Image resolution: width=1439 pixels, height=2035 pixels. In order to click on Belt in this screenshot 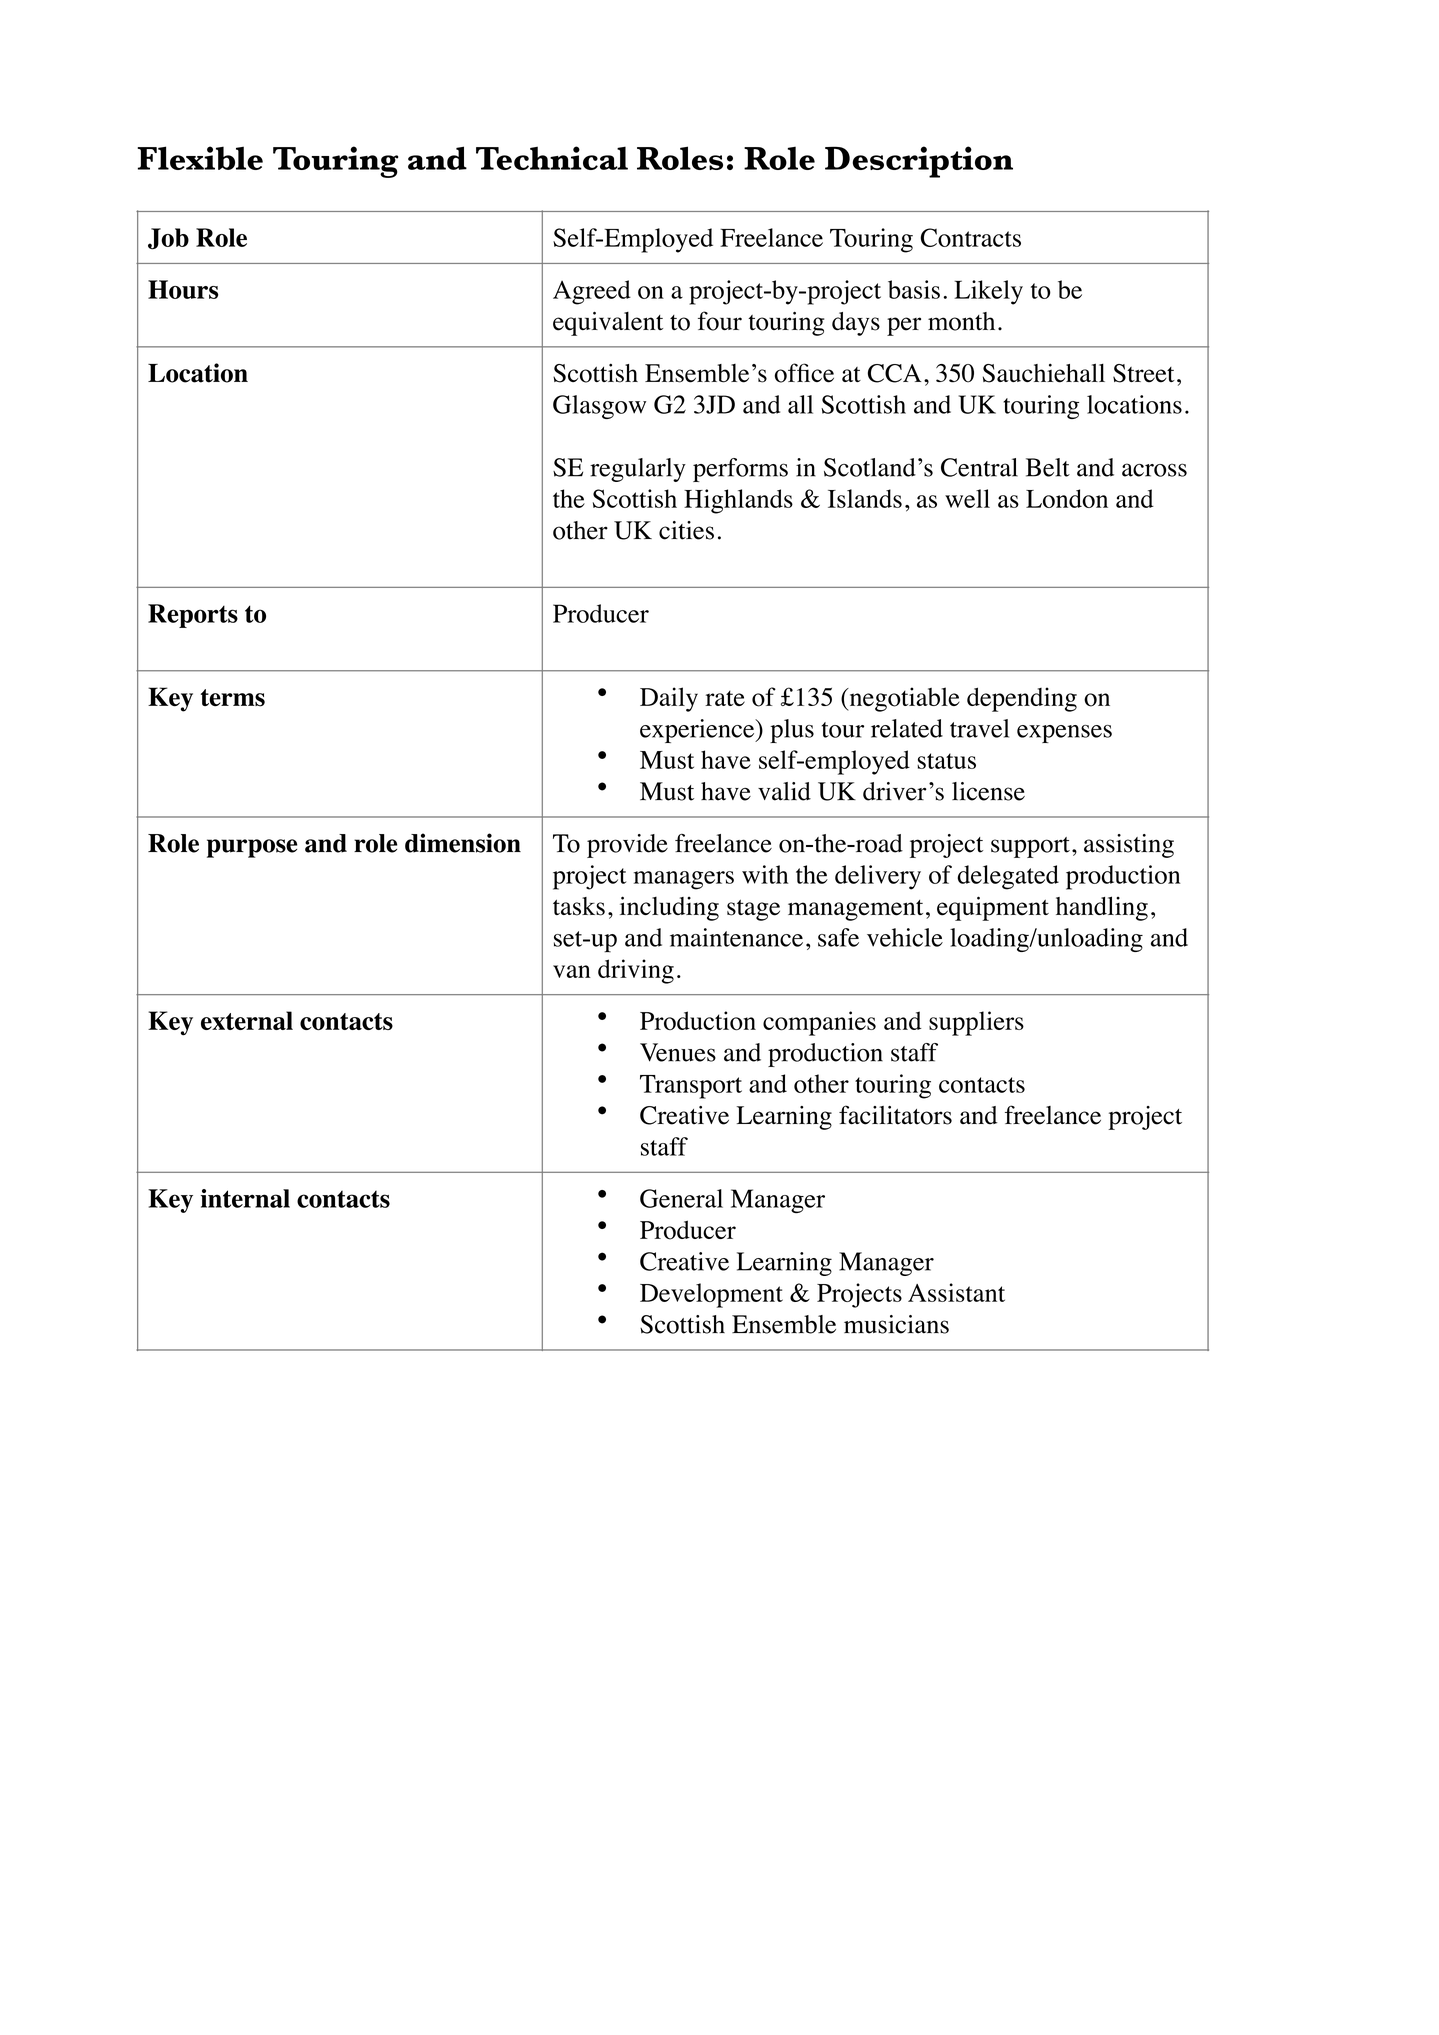, I will do `click(1048, 467)`.
